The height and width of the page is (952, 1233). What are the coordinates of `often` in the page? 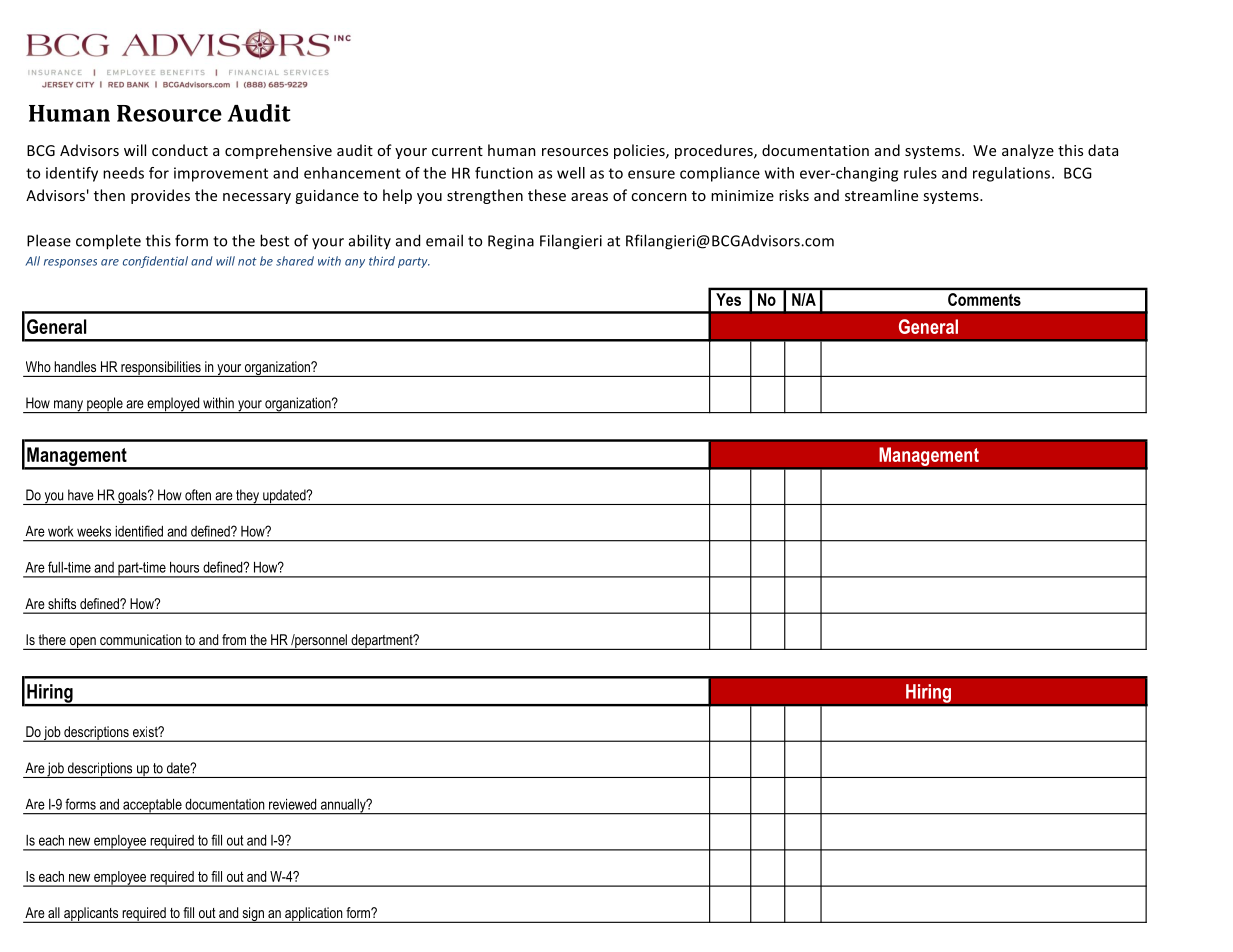 It's located at (198, 495).
